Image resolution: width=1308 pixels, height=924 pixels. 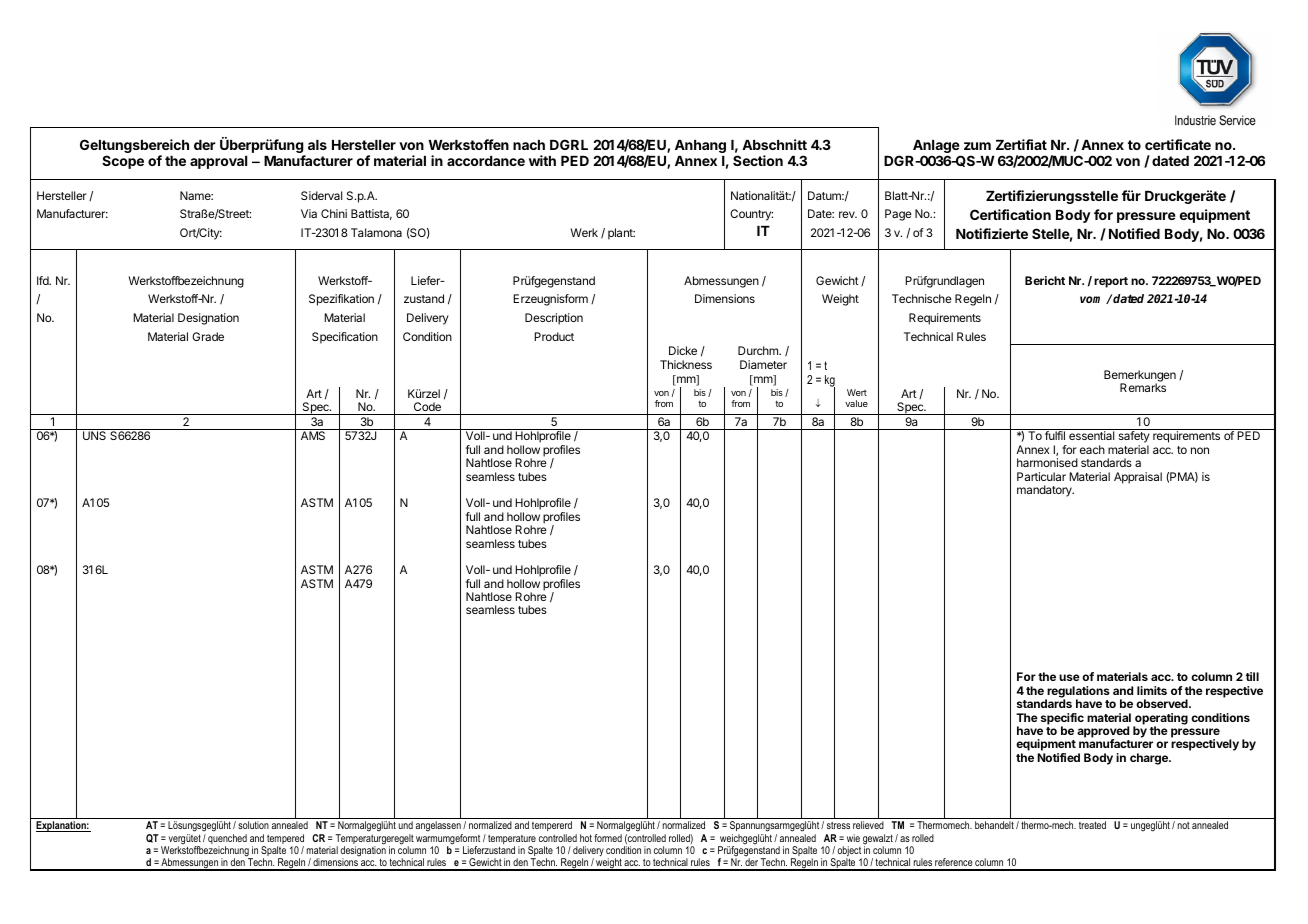 What do you see at coordinates (1111, 282) in the screenshot?
I see `report` at bounding box center [1111, 282].
